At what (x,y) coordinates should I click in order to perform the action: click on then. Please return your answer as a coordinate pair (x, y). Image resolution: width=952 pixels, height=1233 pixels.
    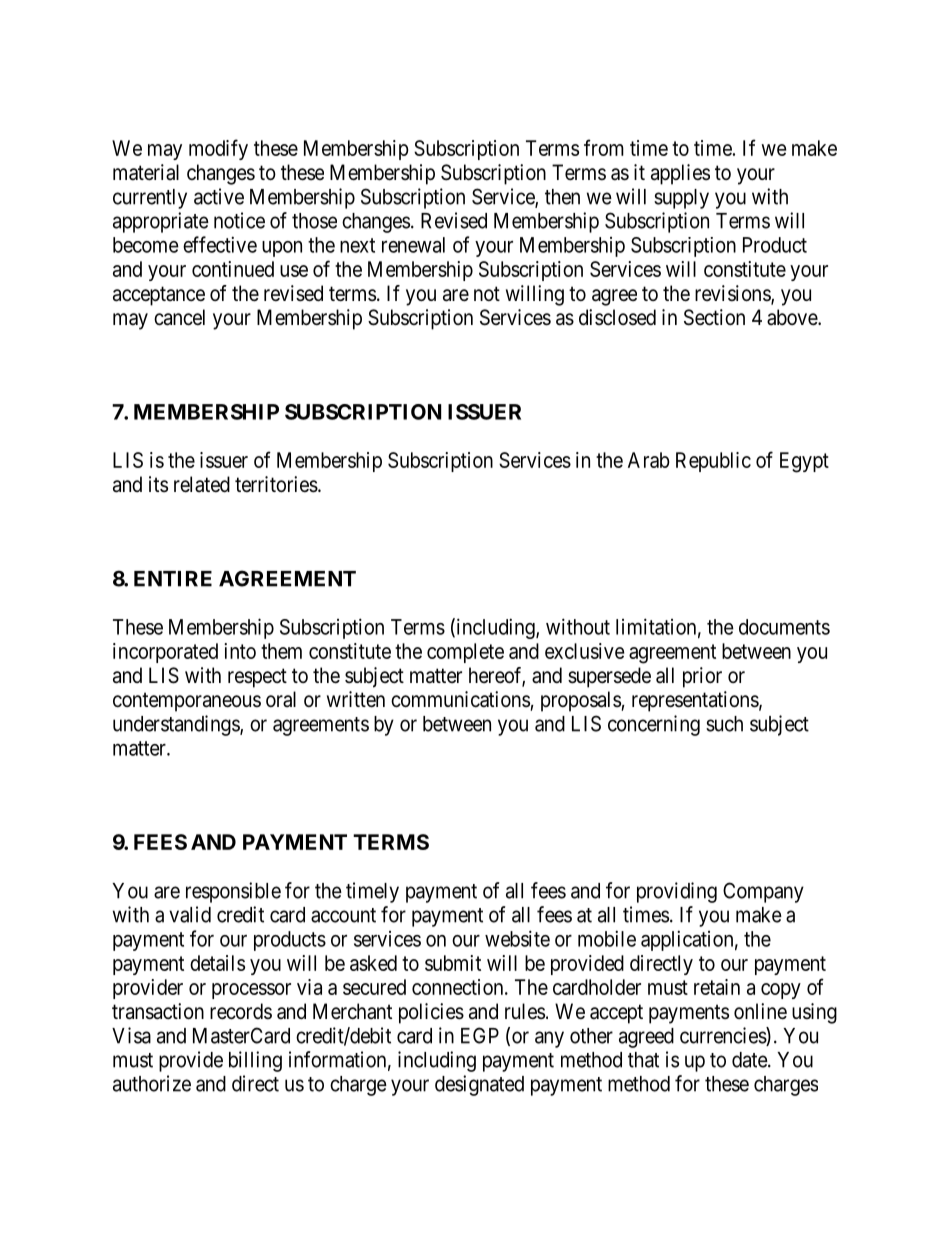
    Looking at the image, I should click on (562, 197).
